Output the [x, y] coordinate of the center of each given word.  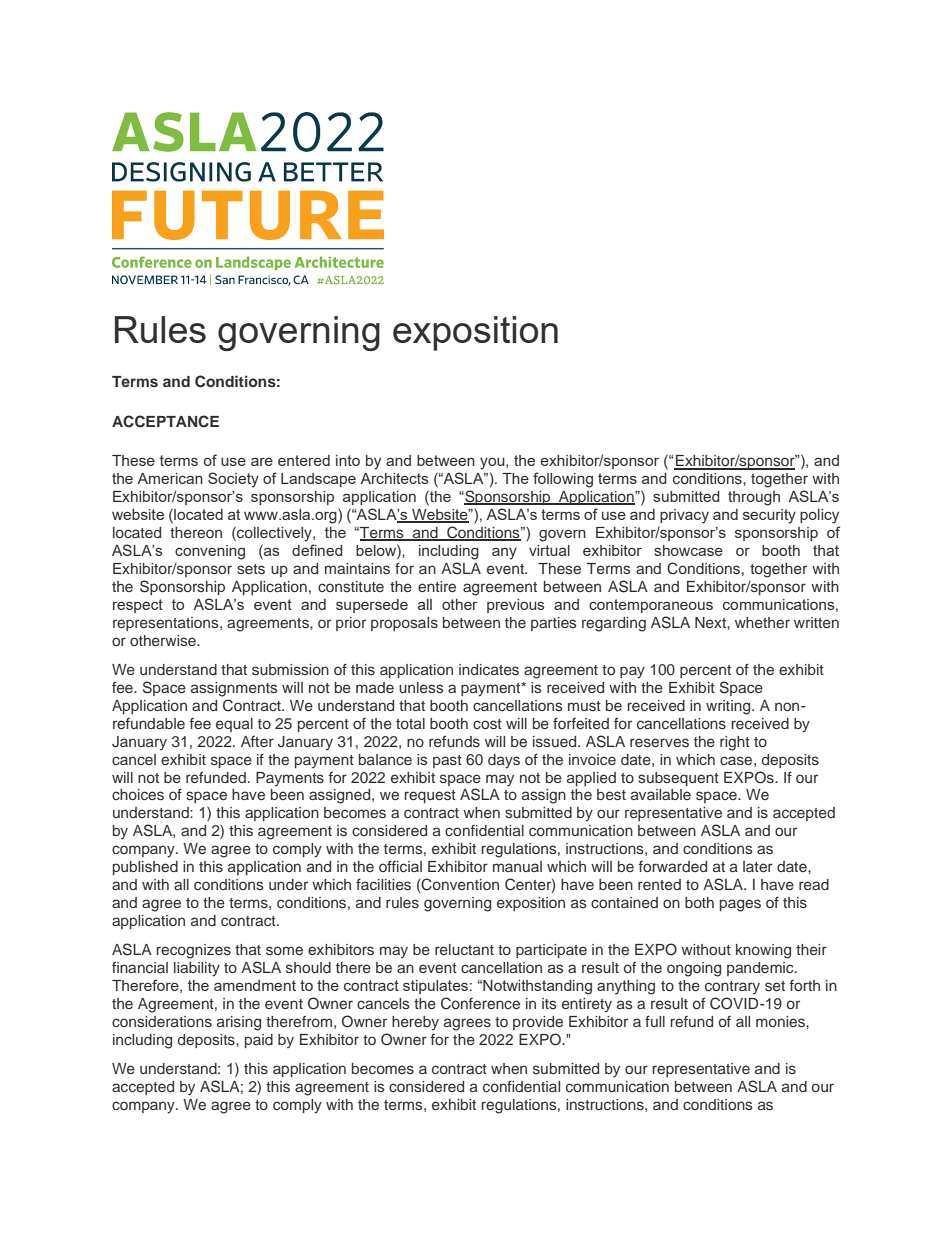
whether [762, 622]
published [145, 868]
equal [234, 725]
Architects [394, 478]
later [758, 866]
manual [517, 866]
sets [251, 569]
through [754, 498]
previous [515, 606]
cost [487, 724]
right [735, 743]
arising [239, 1023]
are [262, 462]
